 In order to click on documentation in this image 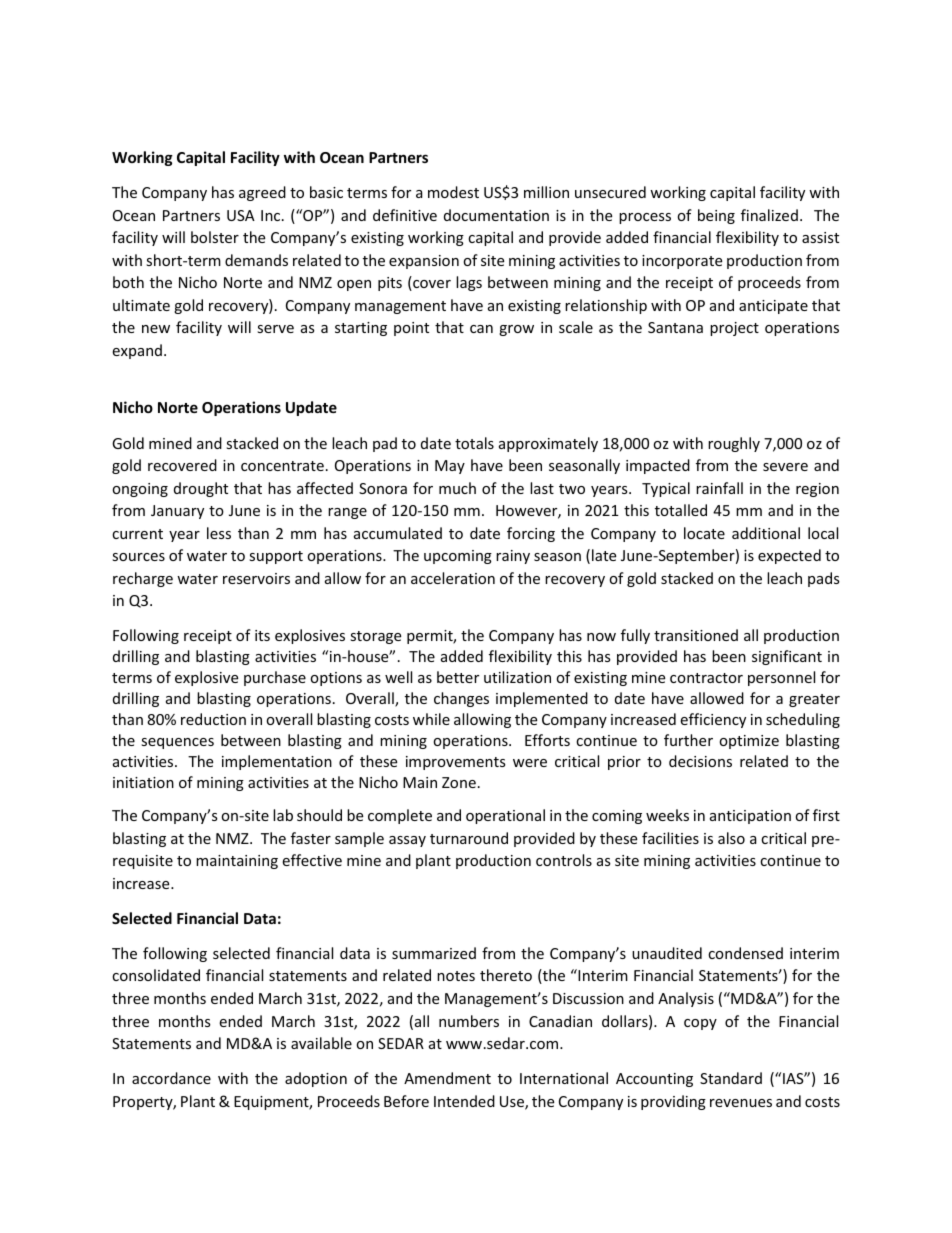, I will do `click(496, 215)`.
